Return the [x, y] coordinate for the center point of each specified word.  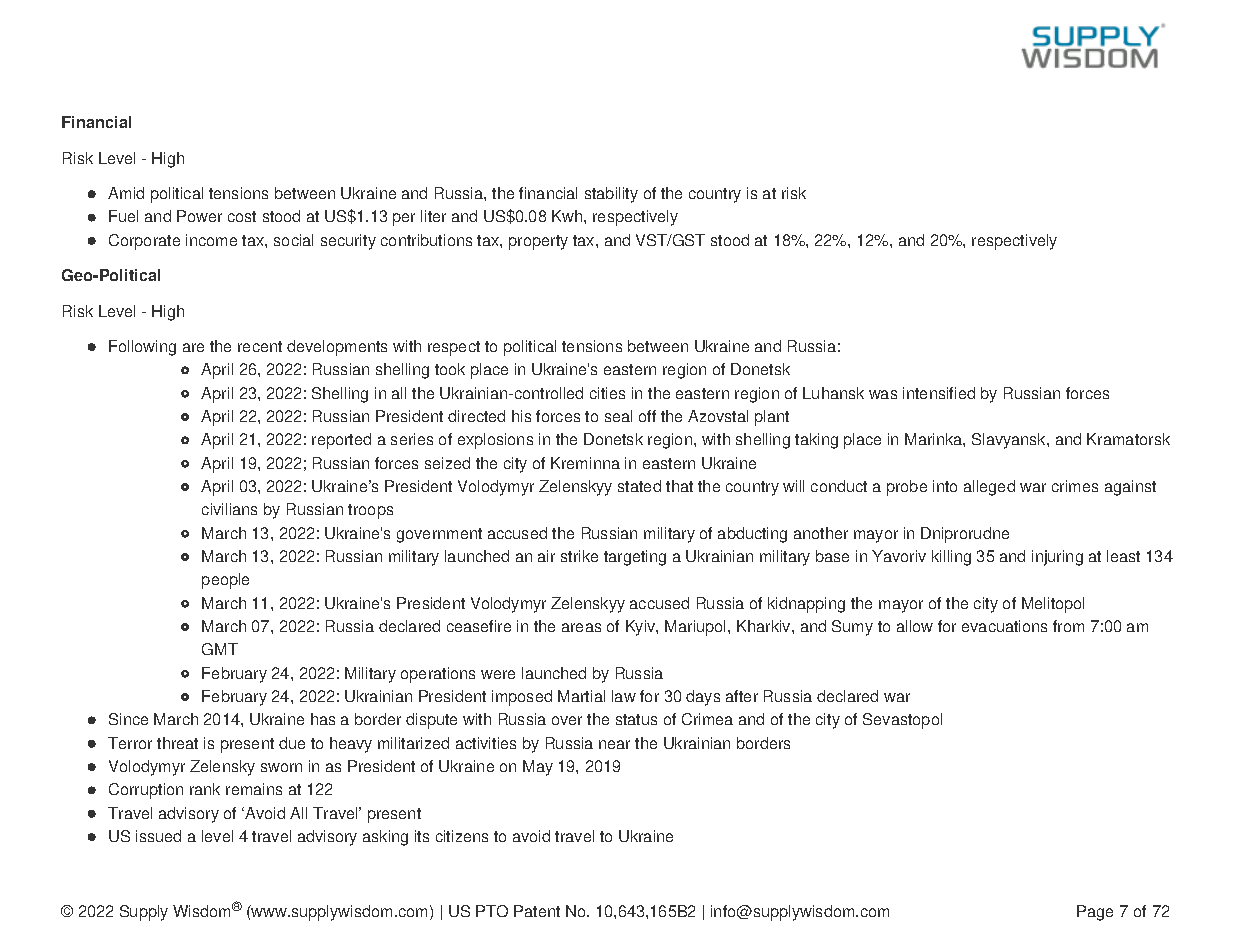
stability [611, 195]
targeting [635, 558]
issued [158, 836]
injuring [1057, 558]
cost [242, 216]
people [225, 581]
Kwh [568, 216]
